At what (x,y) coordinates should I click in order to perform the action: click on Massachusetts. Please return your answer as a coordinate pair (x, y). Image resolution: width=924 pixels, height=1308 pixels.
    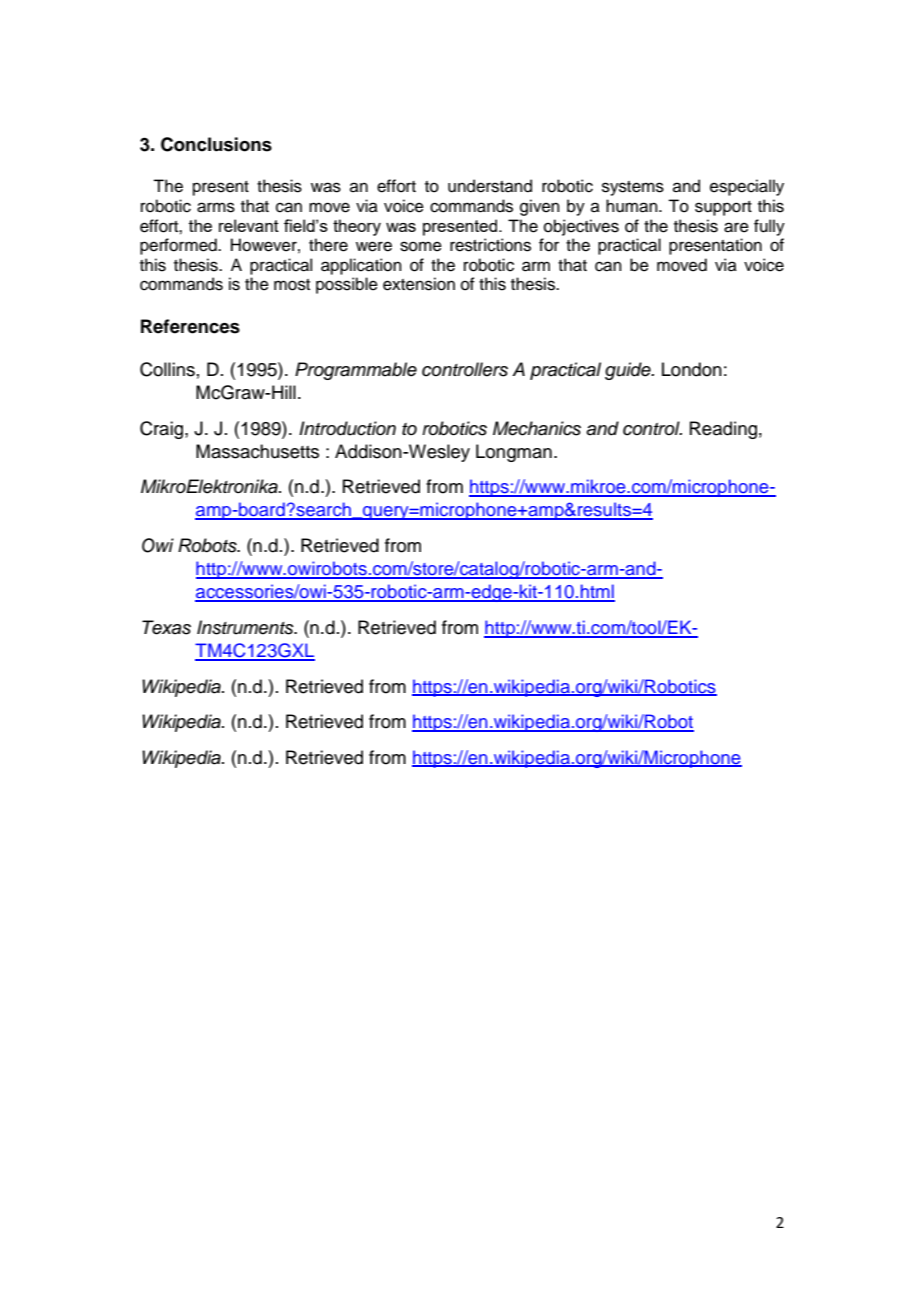
    Looking at the image, I should click on (257, 451).
